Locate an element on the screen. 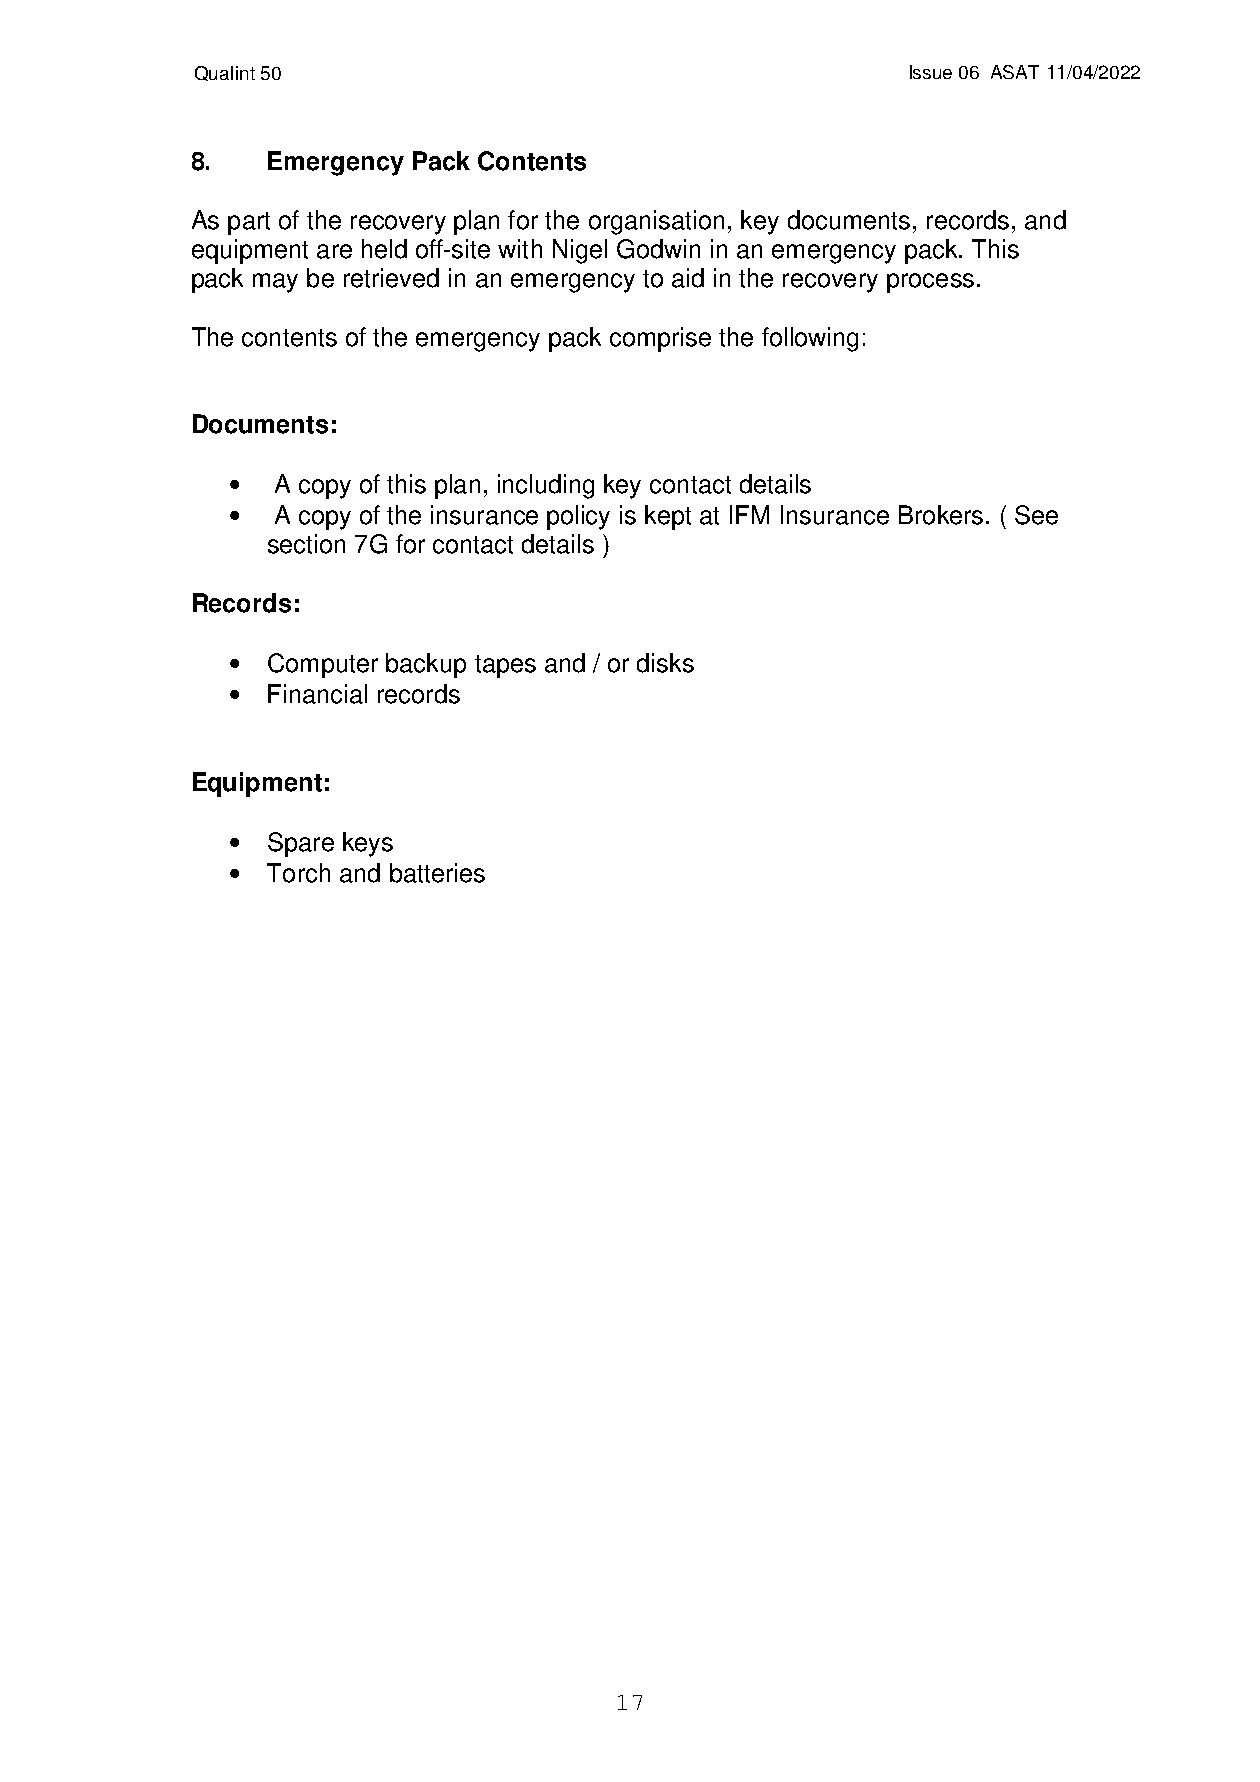 The width and height of the screenshot is (1260, 1782). keys is located at coordinates (368, 844).
